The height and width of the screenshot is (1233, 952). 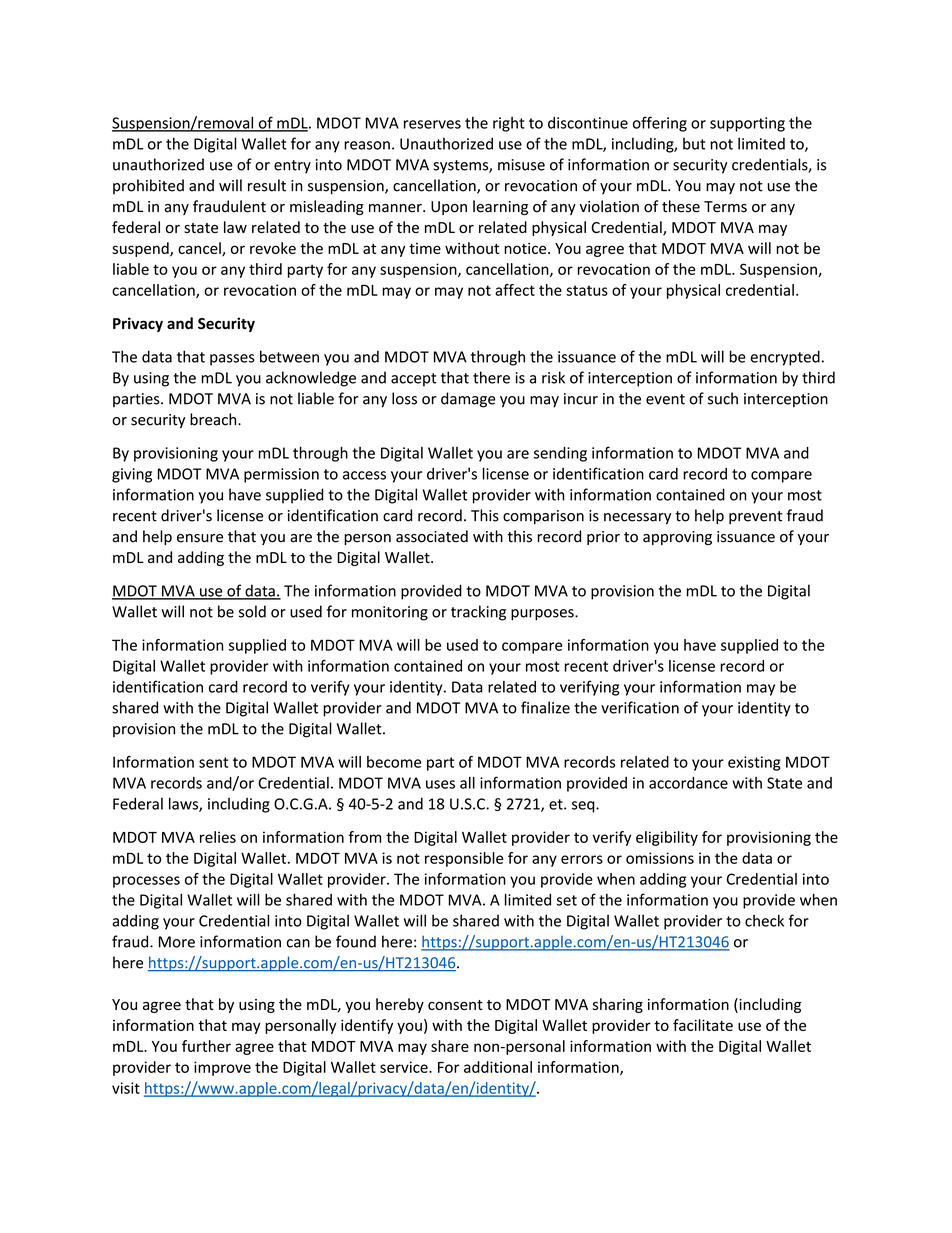 I want to click on reserves, so click(x=432, y=124).
